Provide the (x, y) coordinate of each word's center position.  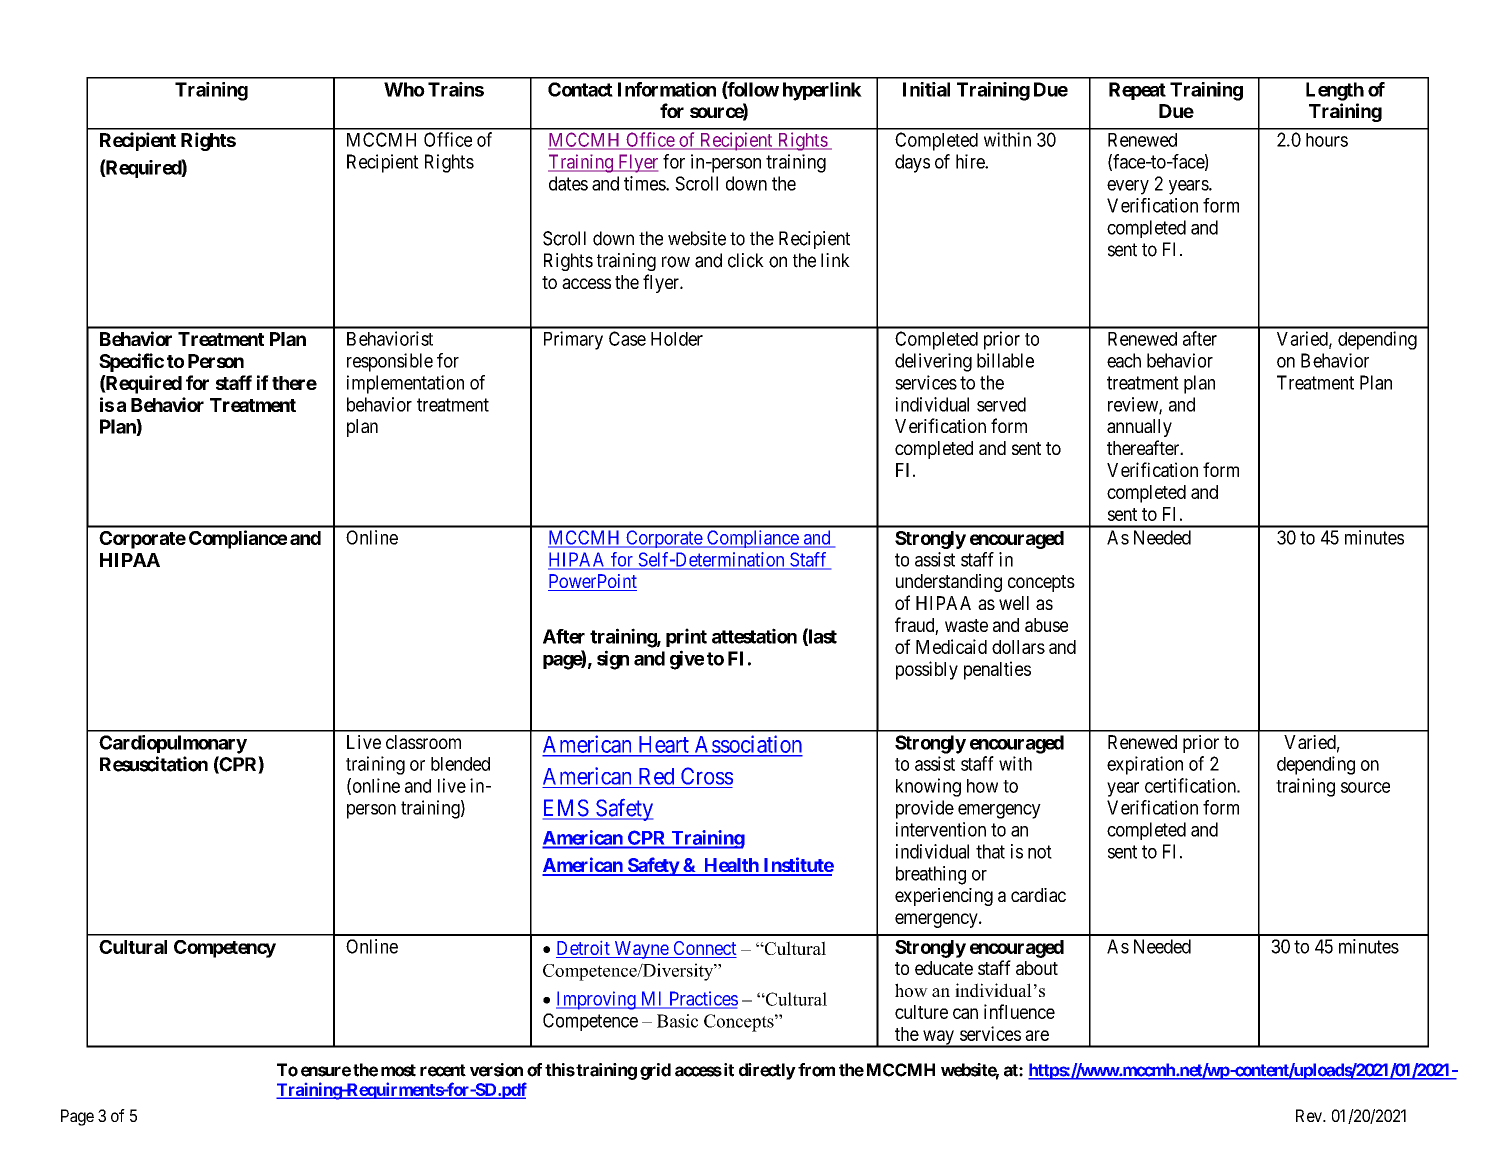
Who (404, 89)
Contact (580, 89)
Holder (677, 339)
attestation (754, 636)
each (1124, 360)
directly (767, 1071)
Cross (707, 776)
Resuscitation (154, 764)
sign (613, 660)
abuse (1046, 625)
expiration (1145, 765)
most (398, 1070)
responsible (390, 362)
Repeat (1137, 91)
